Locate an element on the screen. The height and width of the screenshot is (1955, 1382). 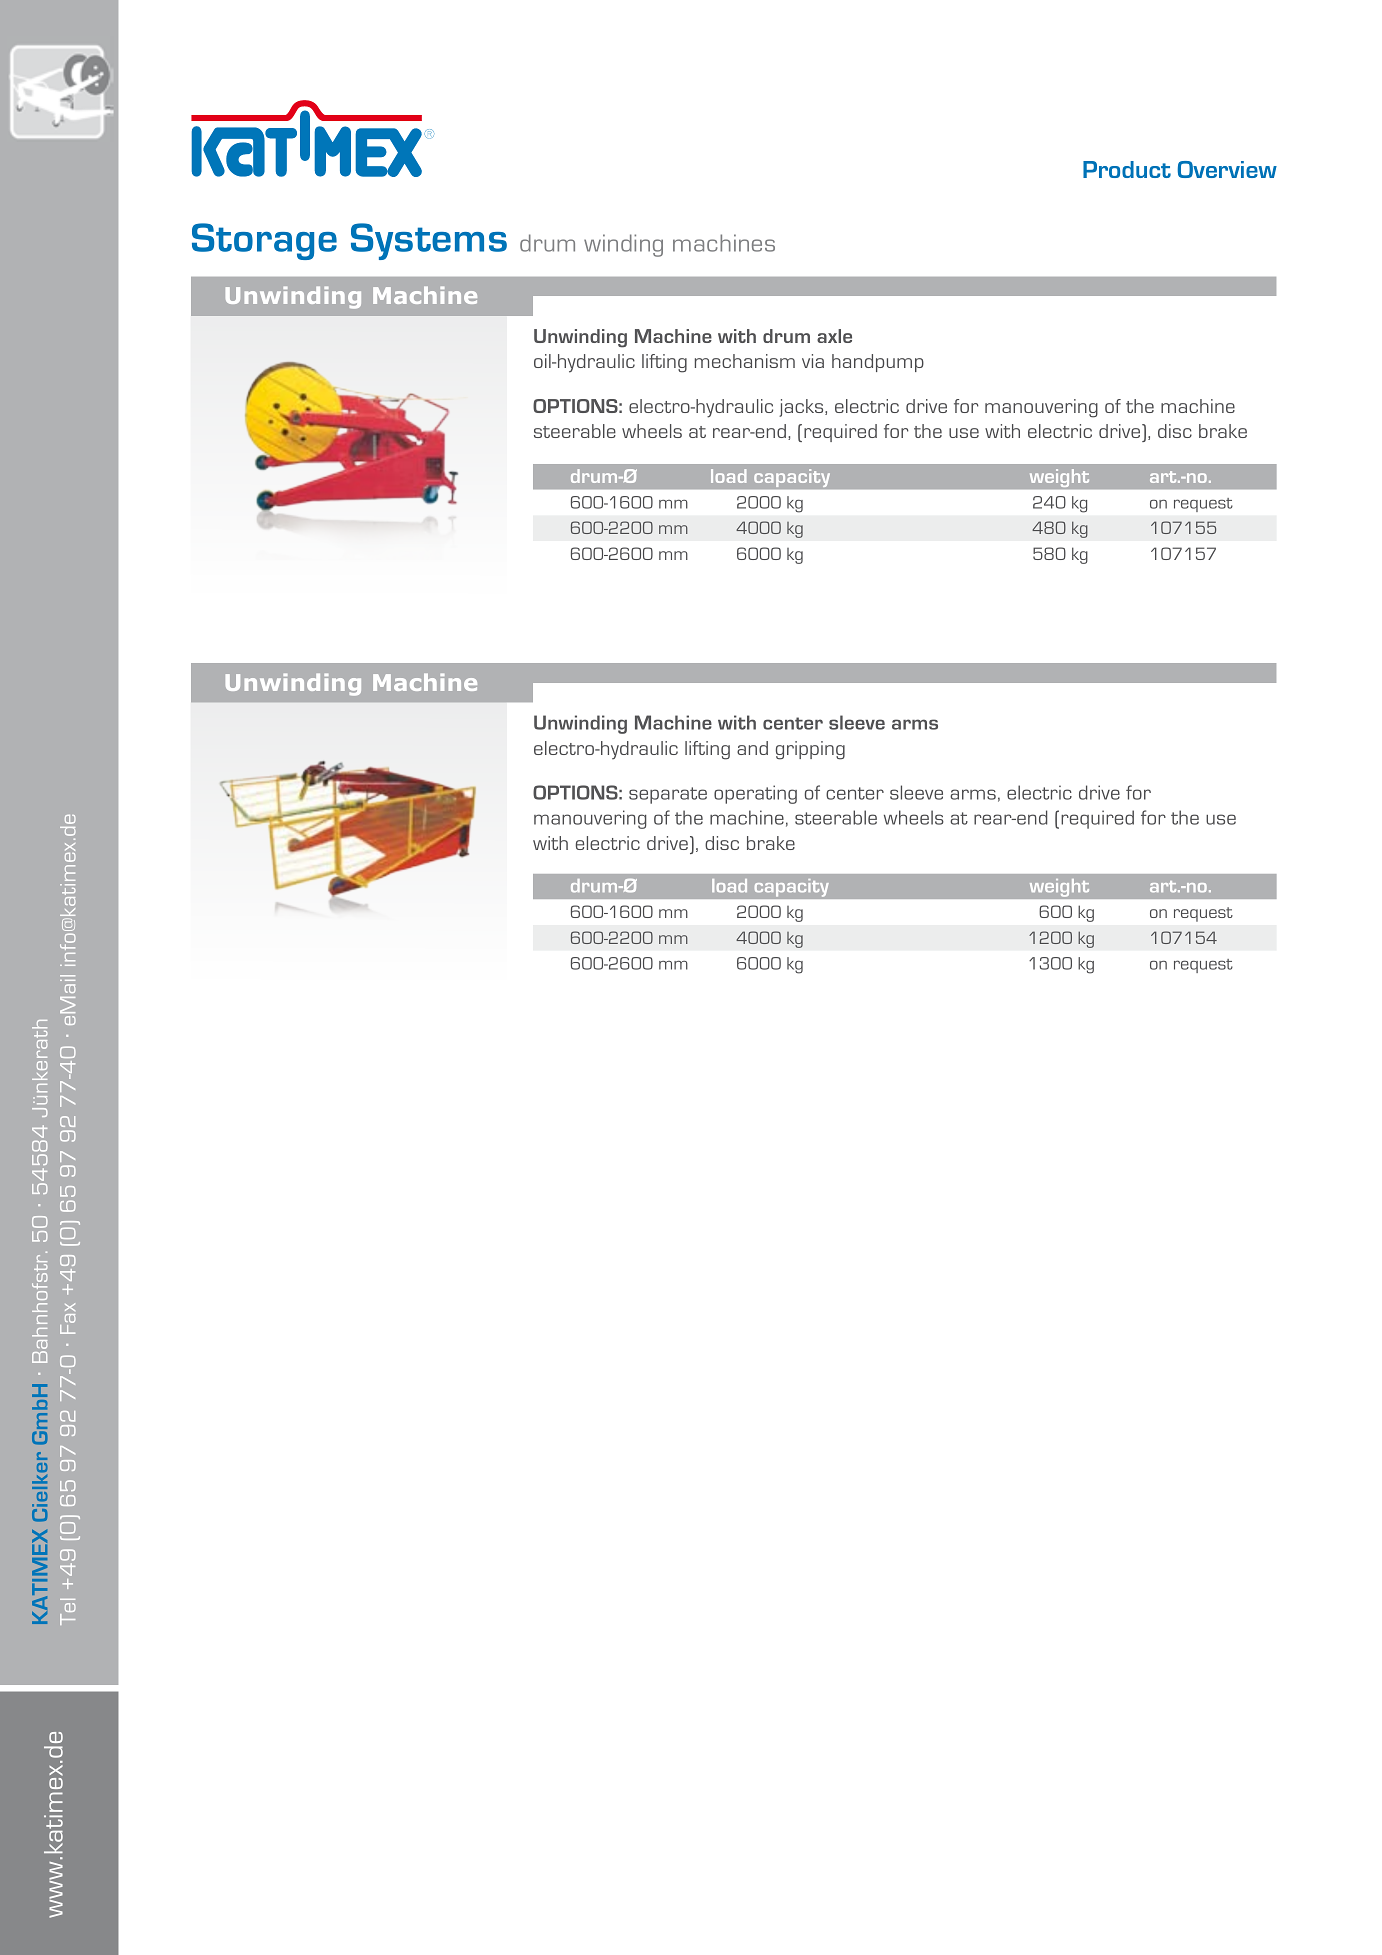
Systems is located at coordinates (429, 241).
